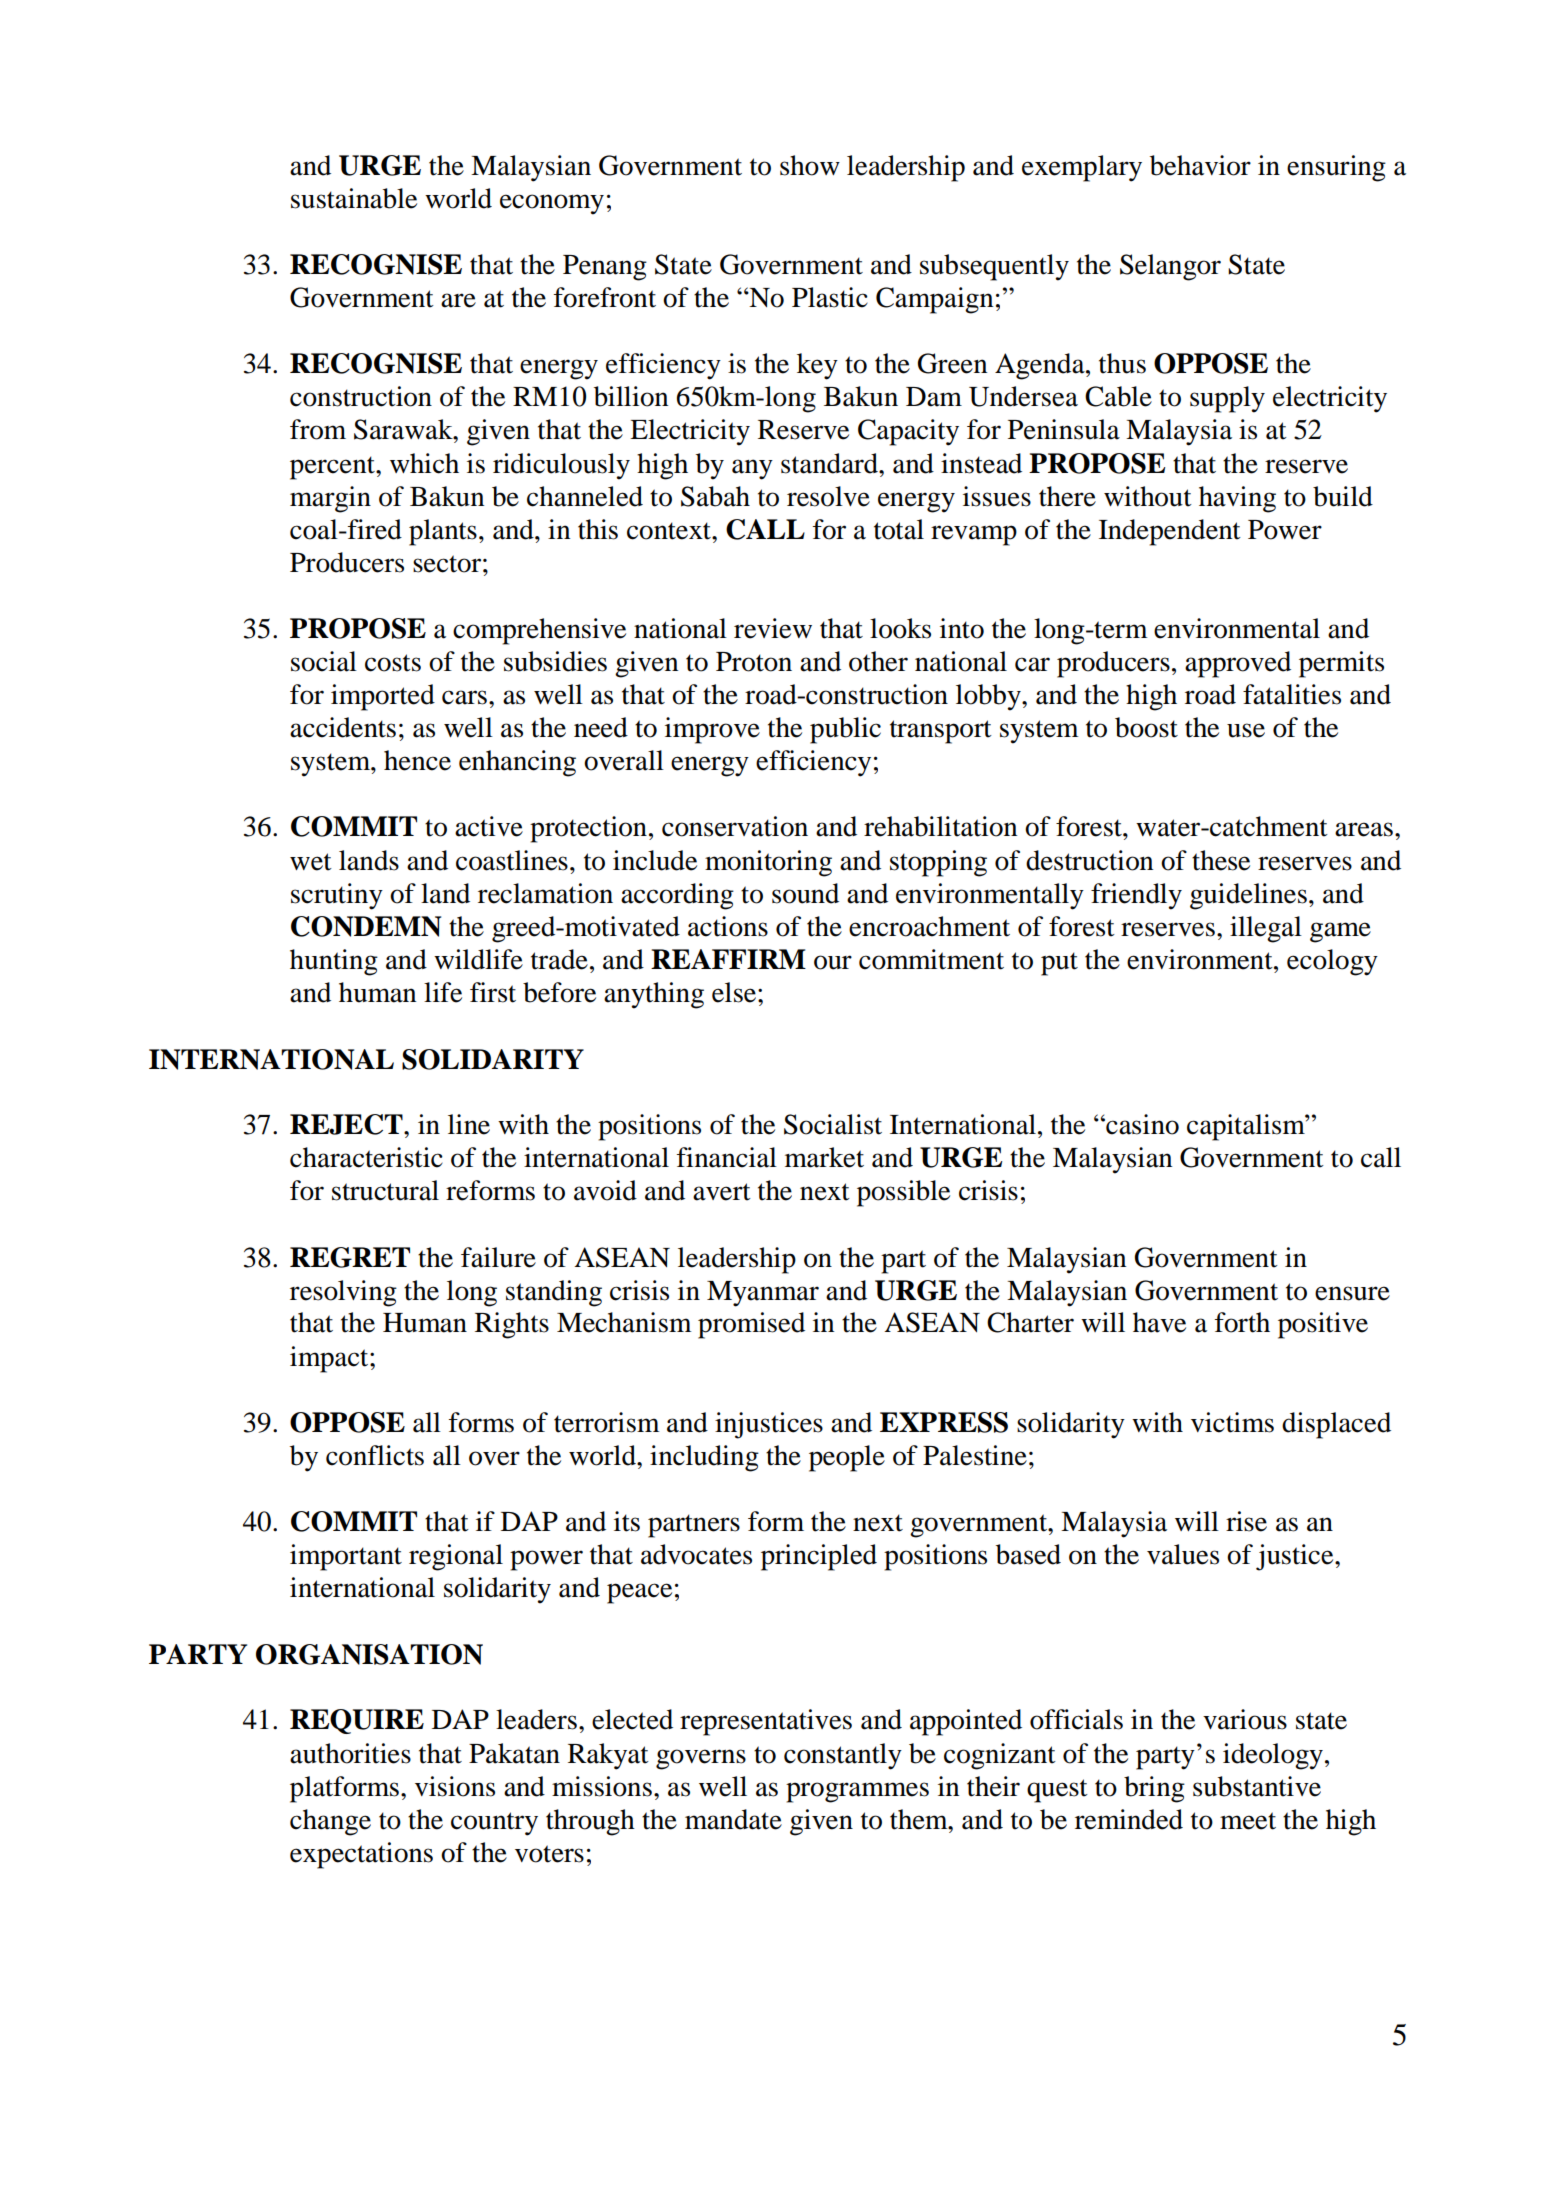 This screenshot has height=2202, width=1556. I want to click on visions, so click(455, 1786).
